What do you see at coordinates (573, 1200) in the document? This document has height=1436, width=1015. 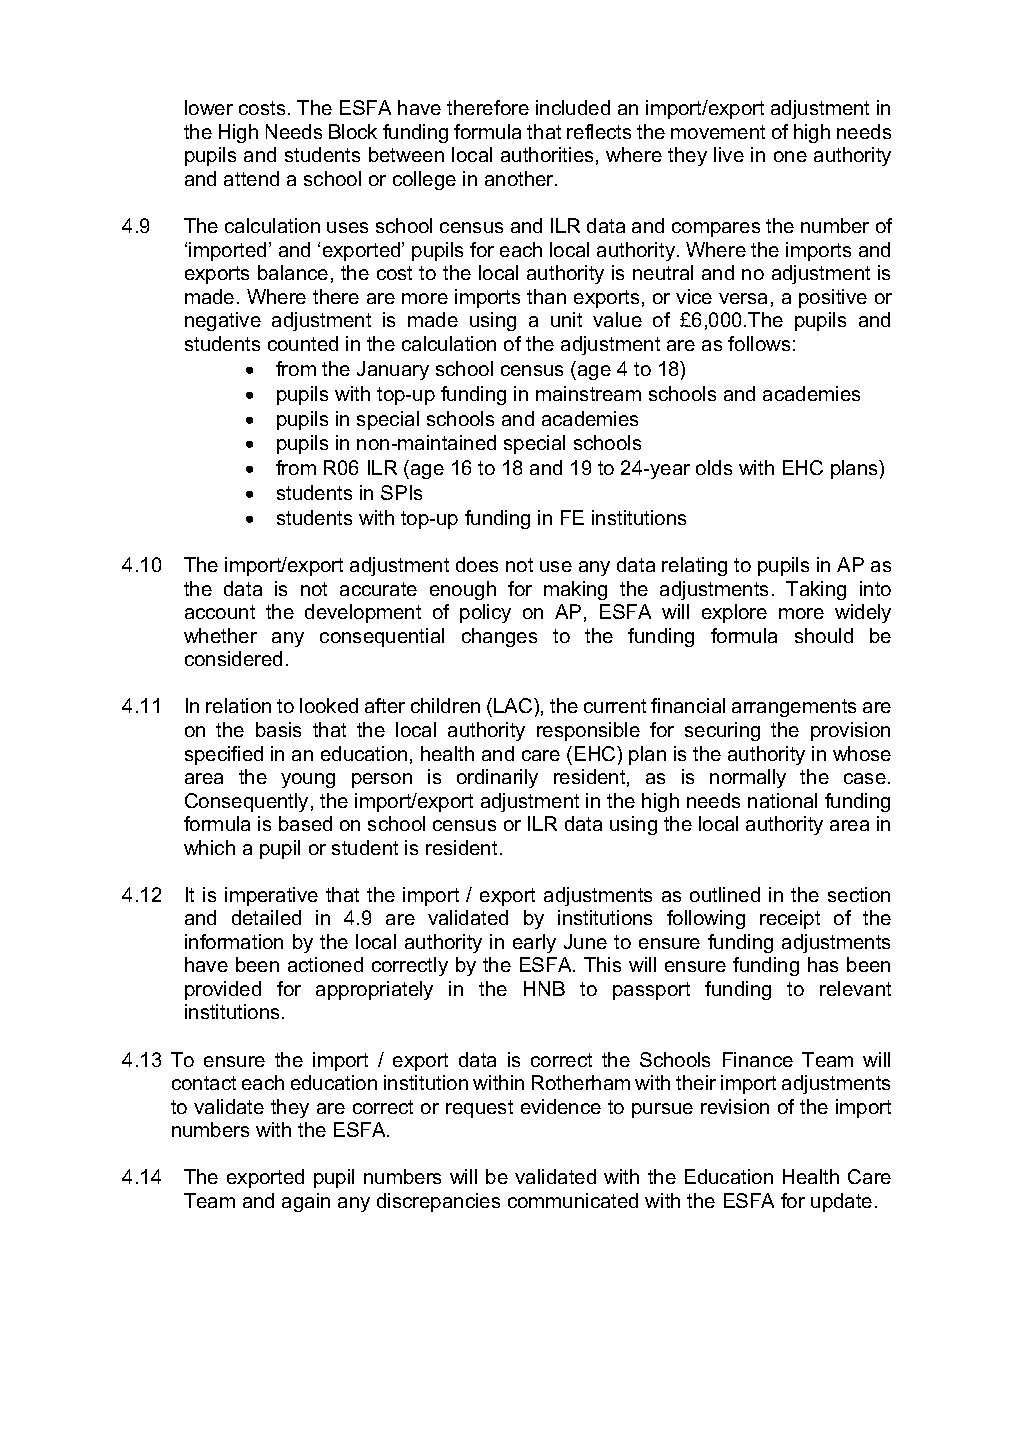 I see `communicated` at bounding box center [573, 1200].
